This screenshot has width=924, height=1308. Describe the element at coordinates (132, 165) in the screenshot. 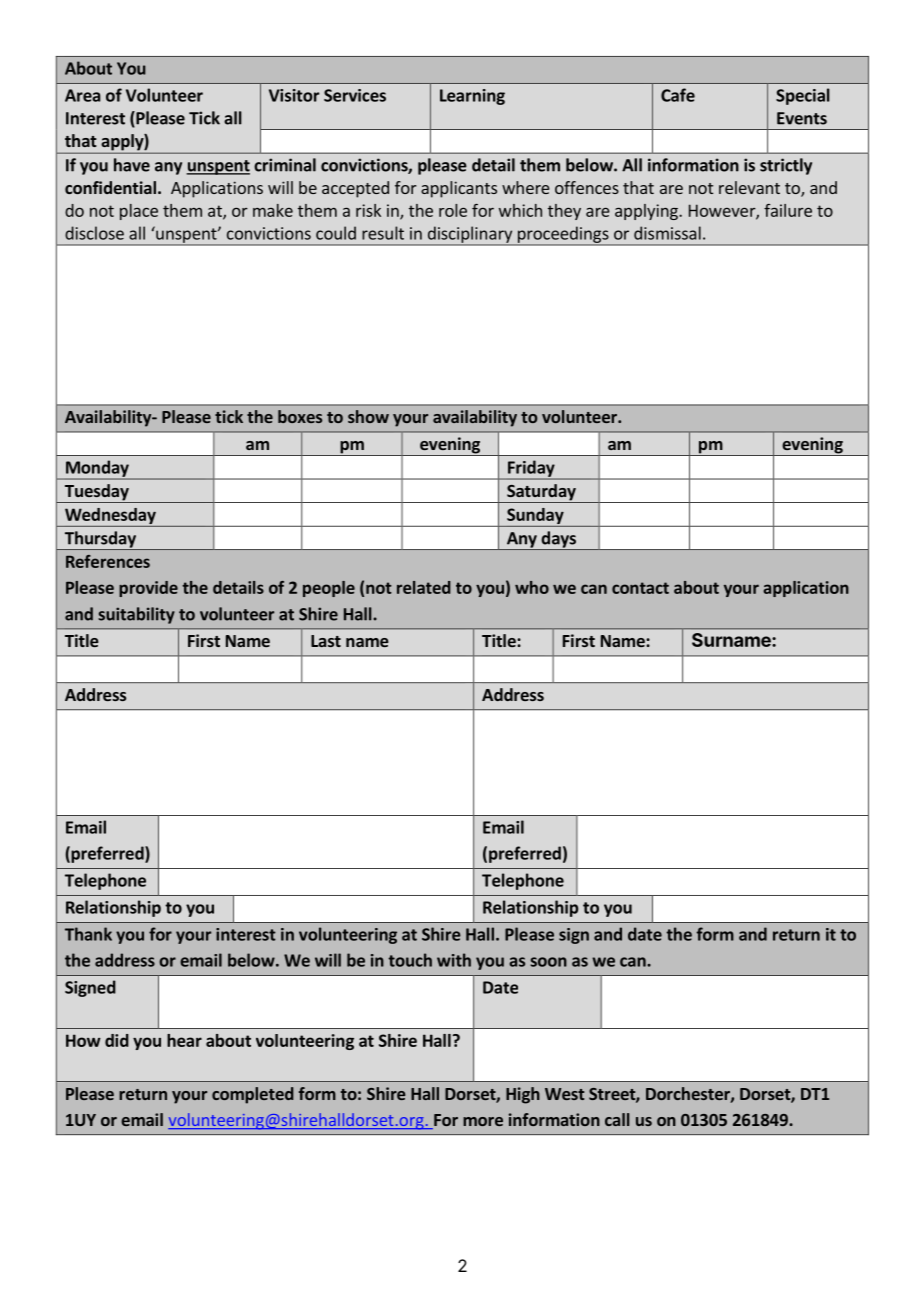

I see `have` at that location.
